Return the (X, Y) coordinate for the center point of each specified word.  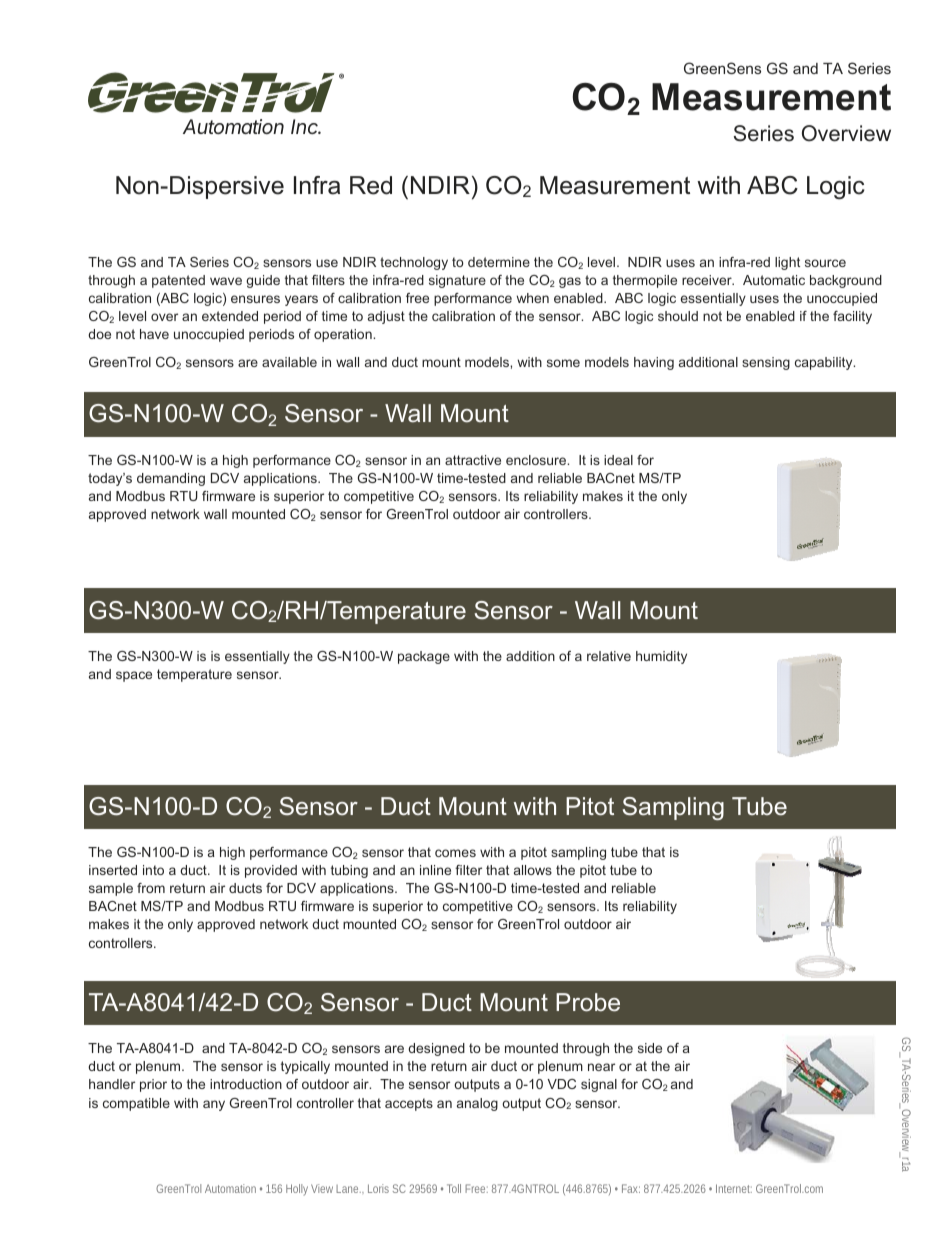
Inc (306, 126)
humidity (661, 657)
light (787, 263)
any (214, 1105)
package (424, 657)
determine (499, 262)
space (134, 676)
